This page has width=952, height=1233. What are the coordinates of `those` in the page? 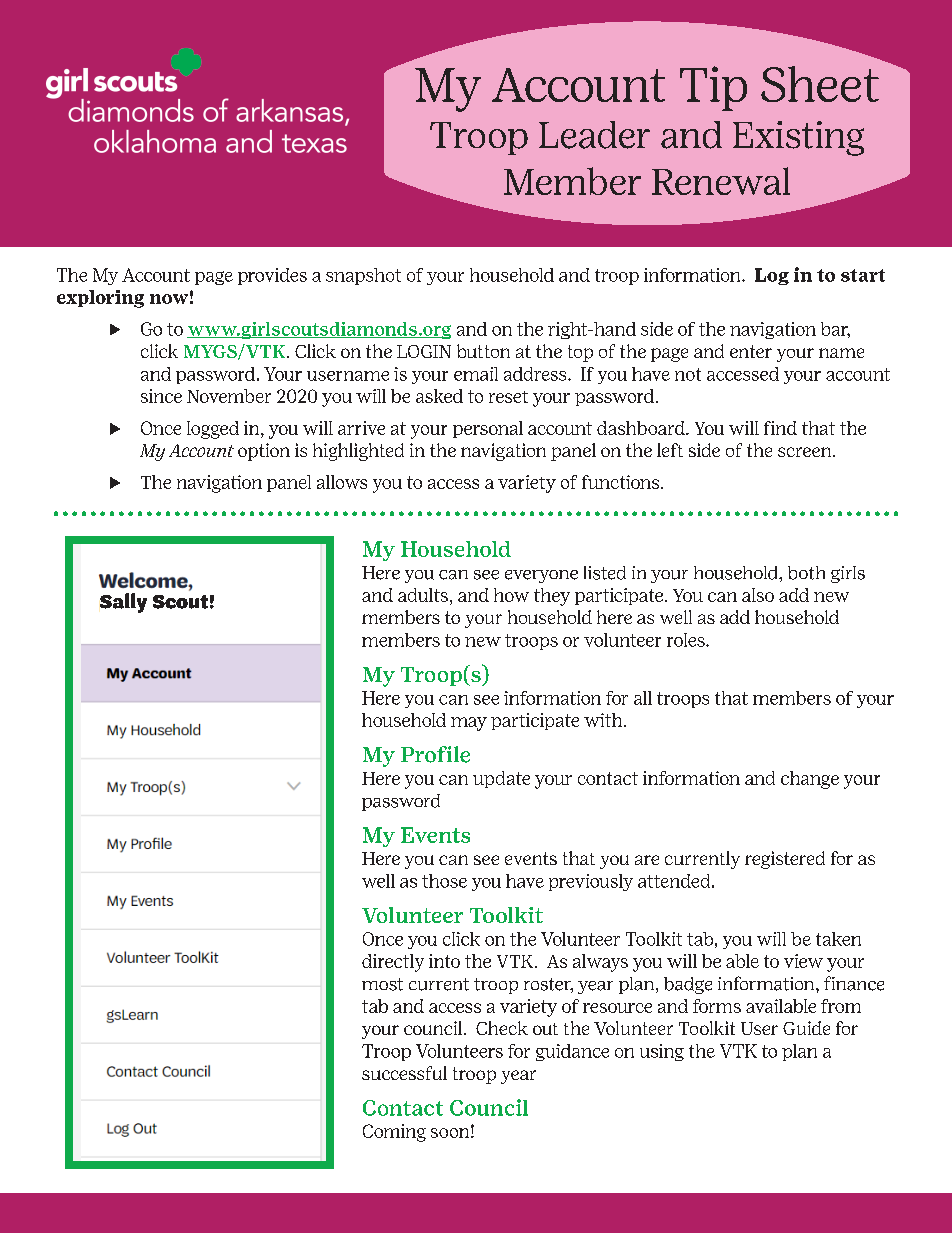 It's located at (444, 881).
